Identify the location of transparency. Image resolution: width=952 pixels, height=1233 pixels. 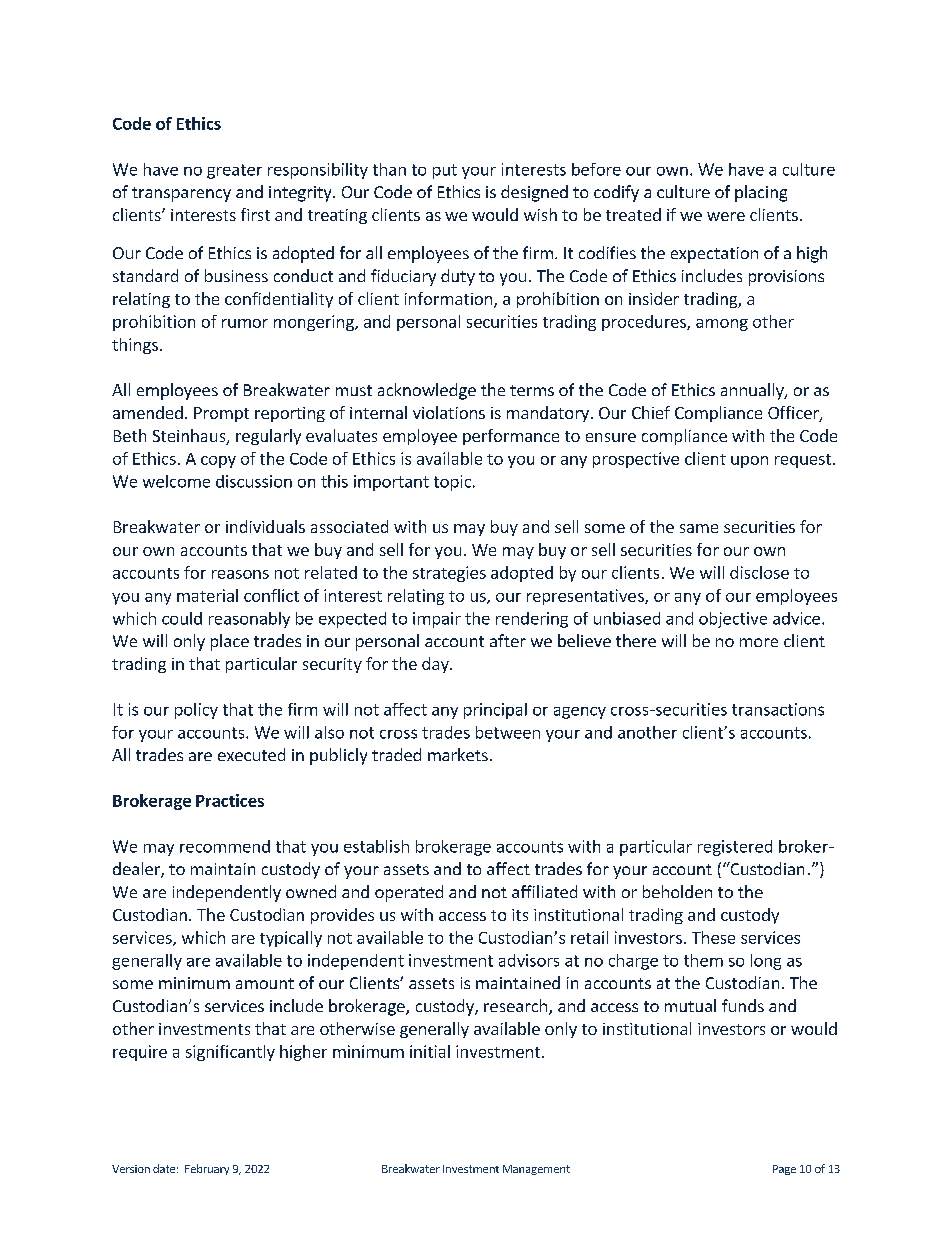
(181, 194).
